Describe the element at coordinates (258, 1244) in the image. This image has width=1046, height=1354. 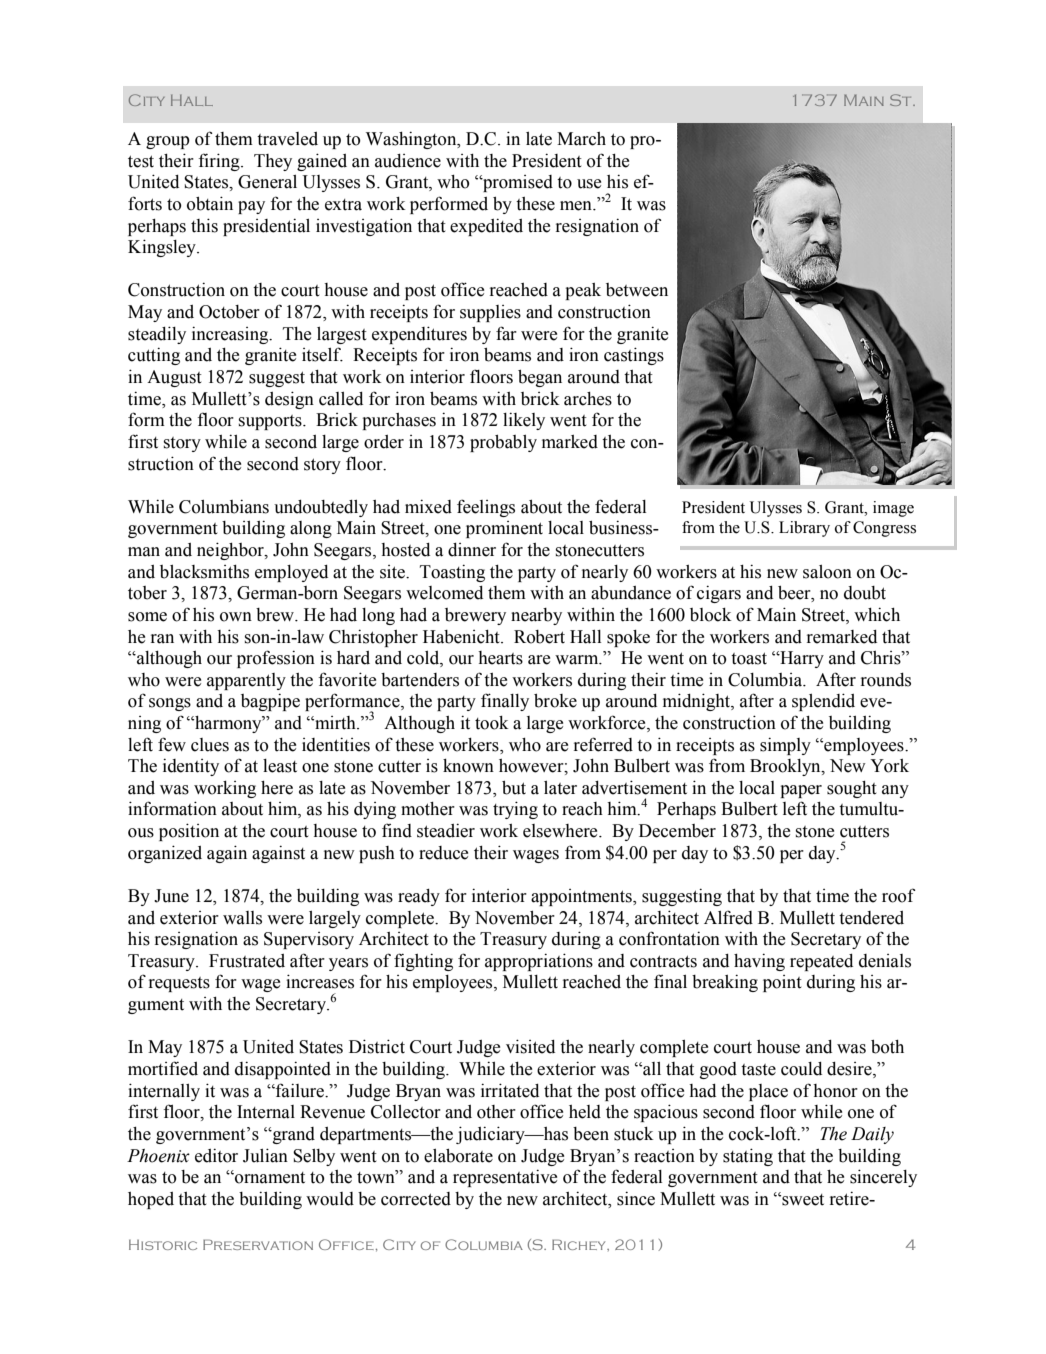
I see `Preservation` at that location.
